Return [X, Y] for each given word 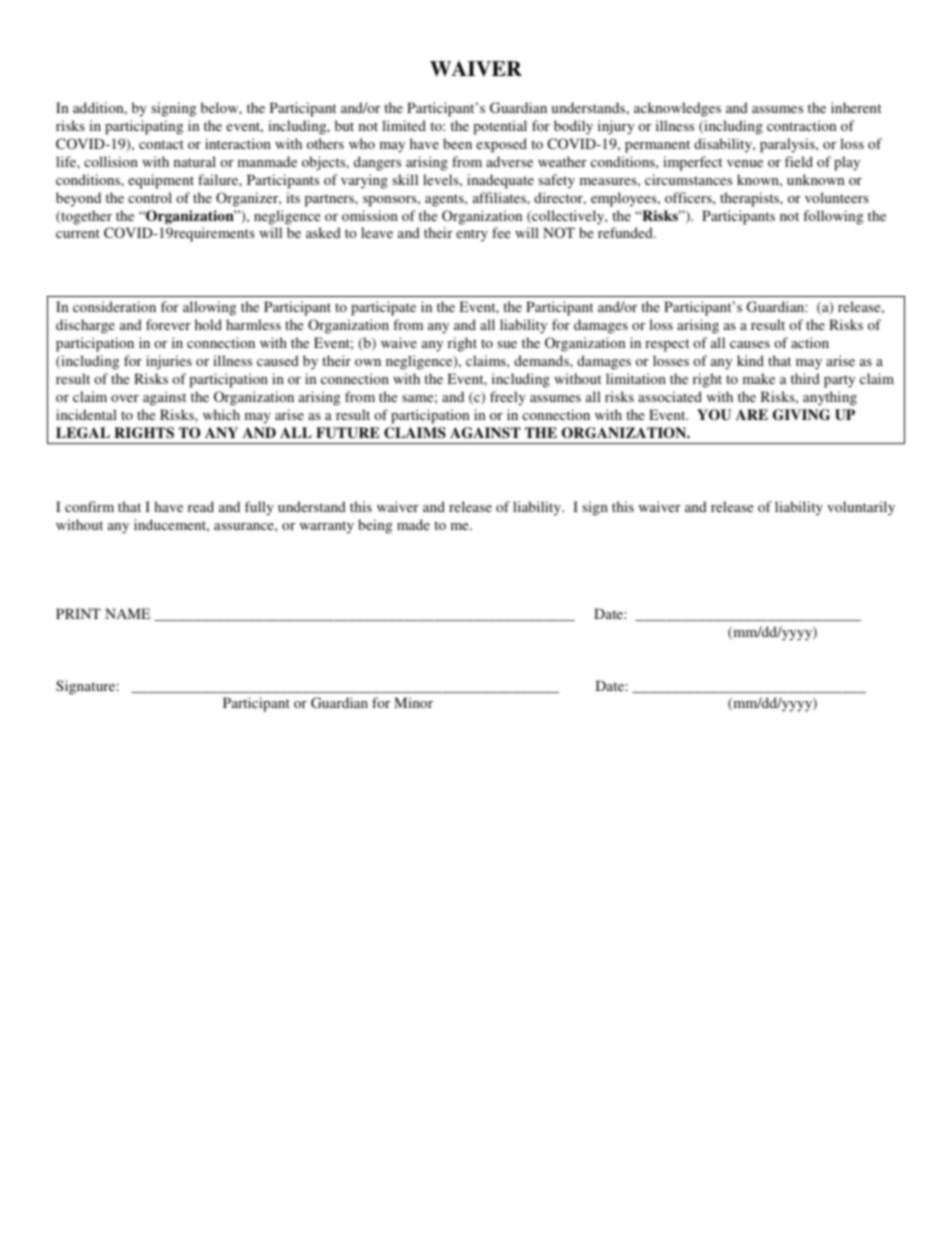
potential [500, 127]
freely [508, 398]
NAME [127, 613]
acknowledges [677, 109]
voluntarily [861, 508]
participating [144, 127]
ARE [752, 414]
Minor [413, 702]
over [125, 398]
